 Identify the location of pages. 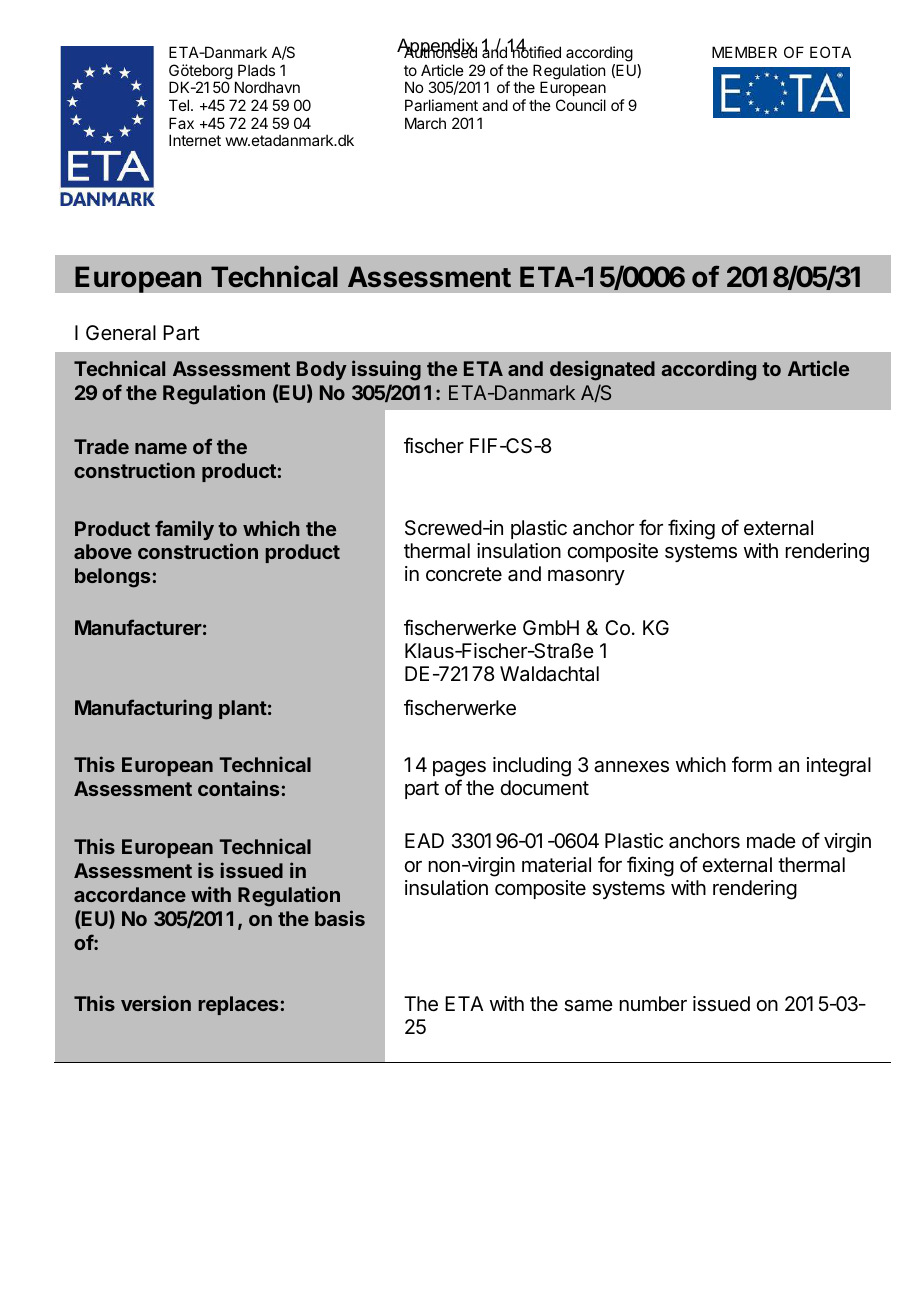
(459, 769).
